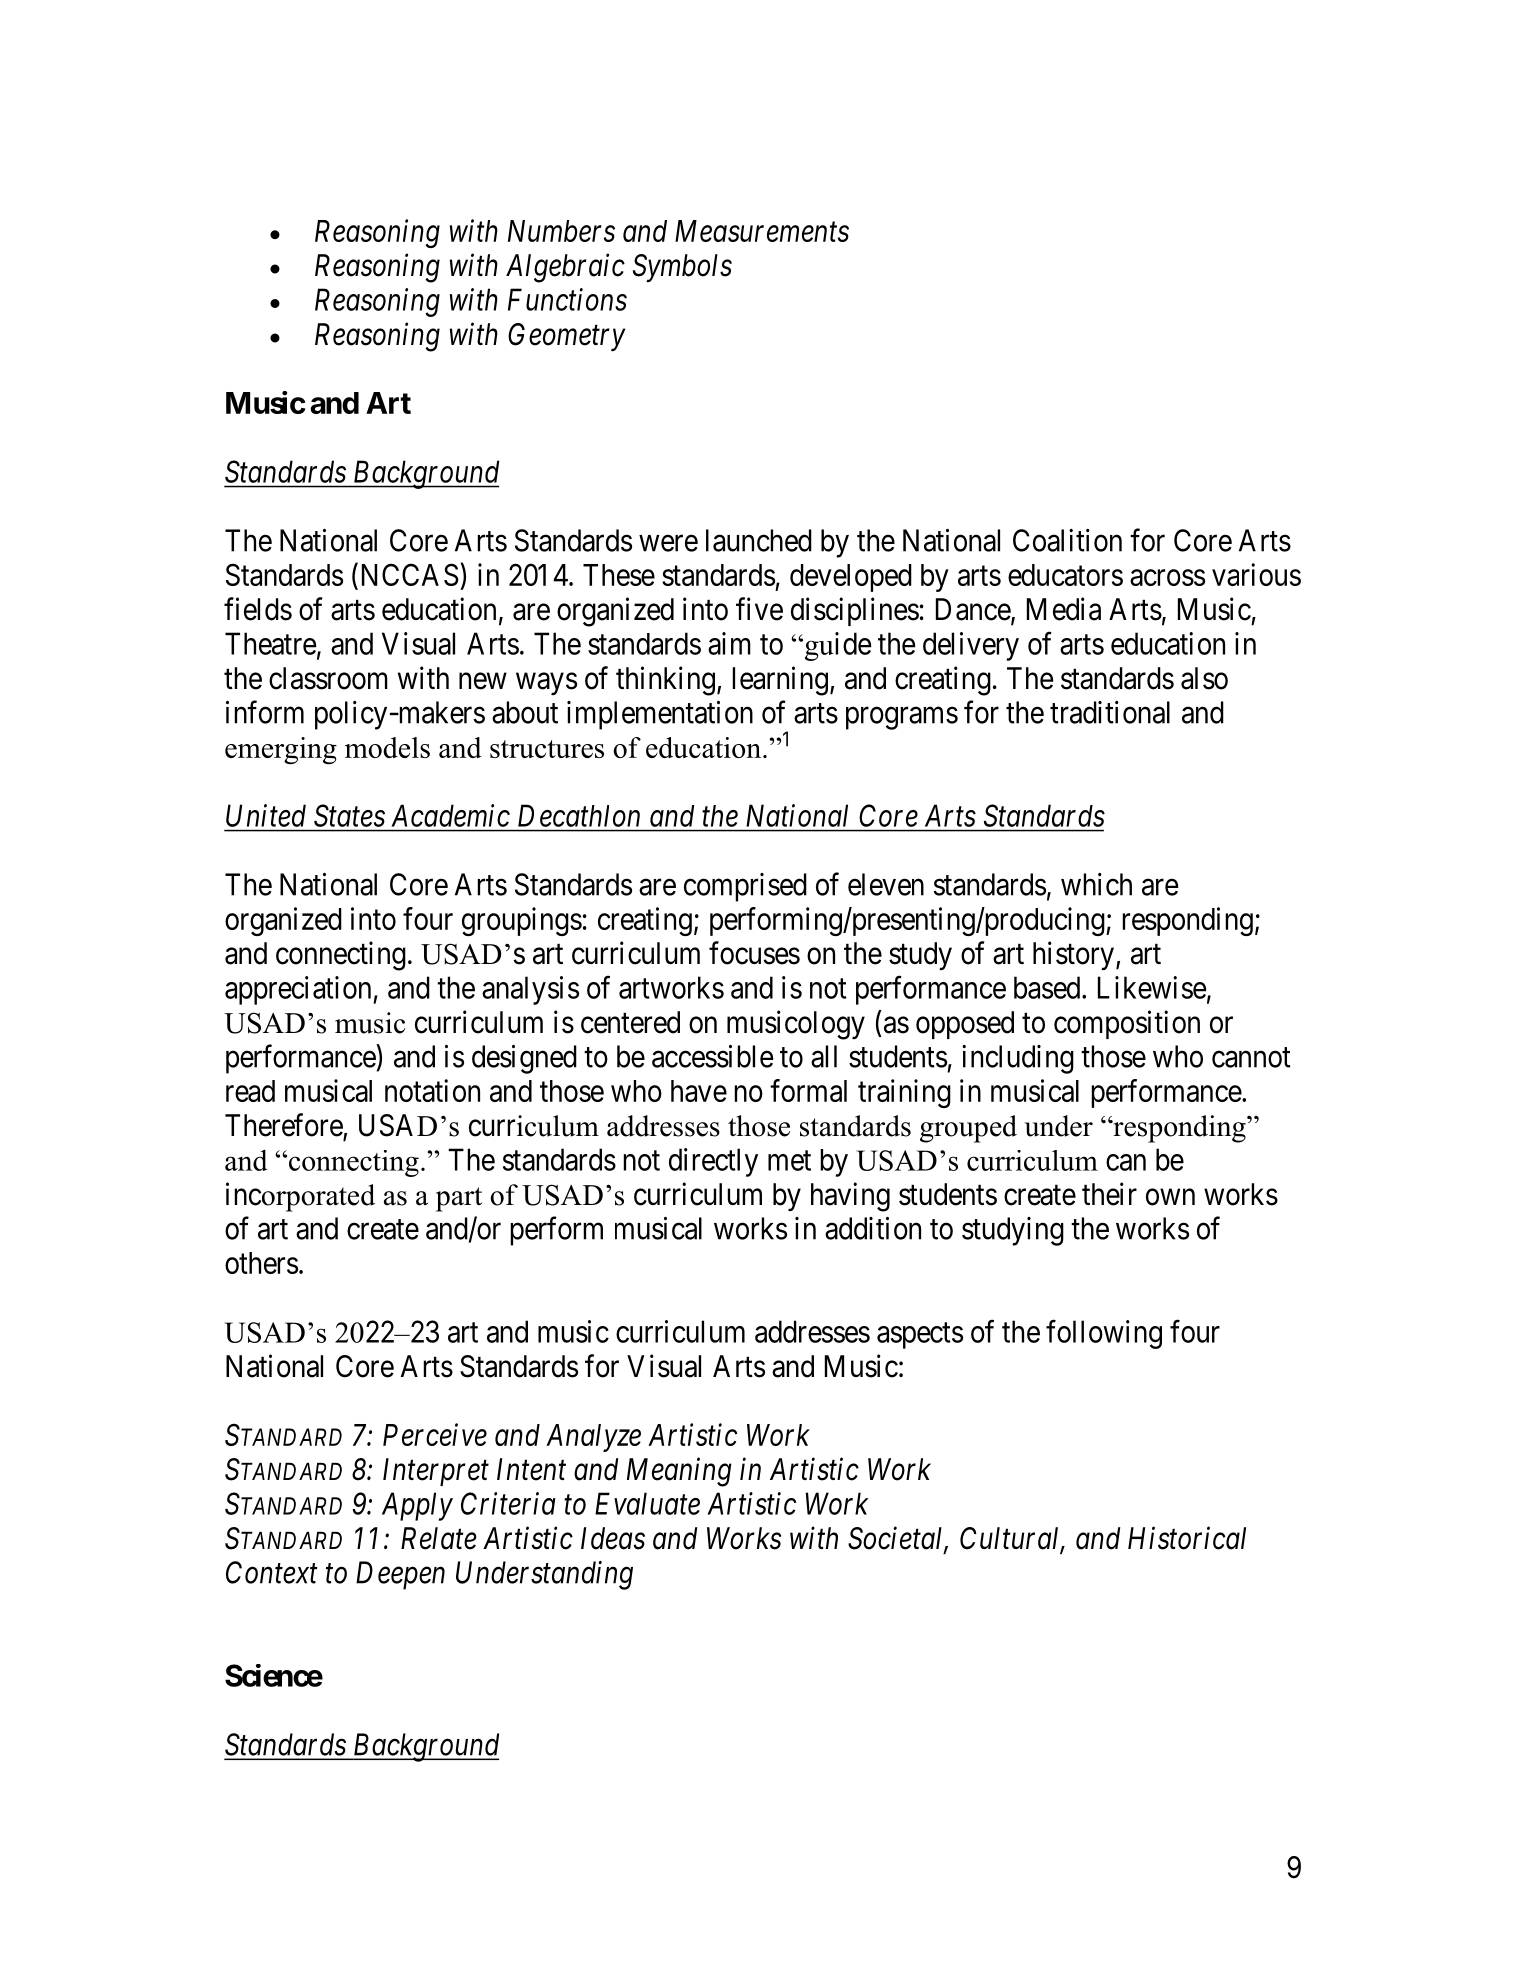  What do you see at coordinates (565, 268) in the screenshot?
I see `Algebraic` at bounding box center [565, 268].
